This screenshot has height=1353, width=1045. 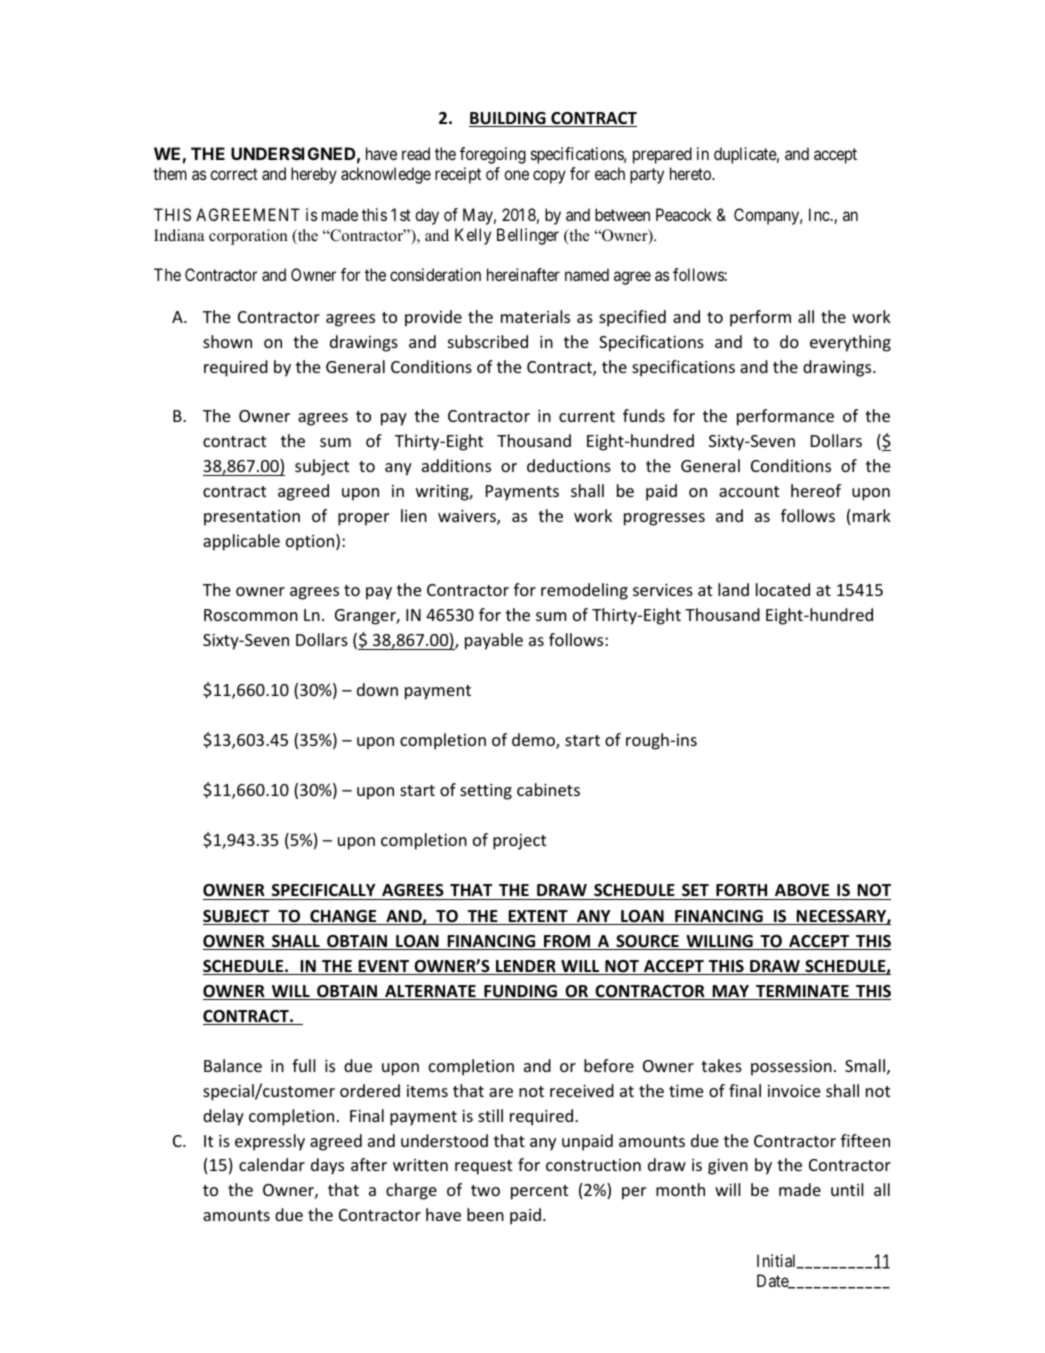 What do you see at coordinates (493, 155) in the screenshot?
I see `foregoing` at bounding box center [493, 155].
